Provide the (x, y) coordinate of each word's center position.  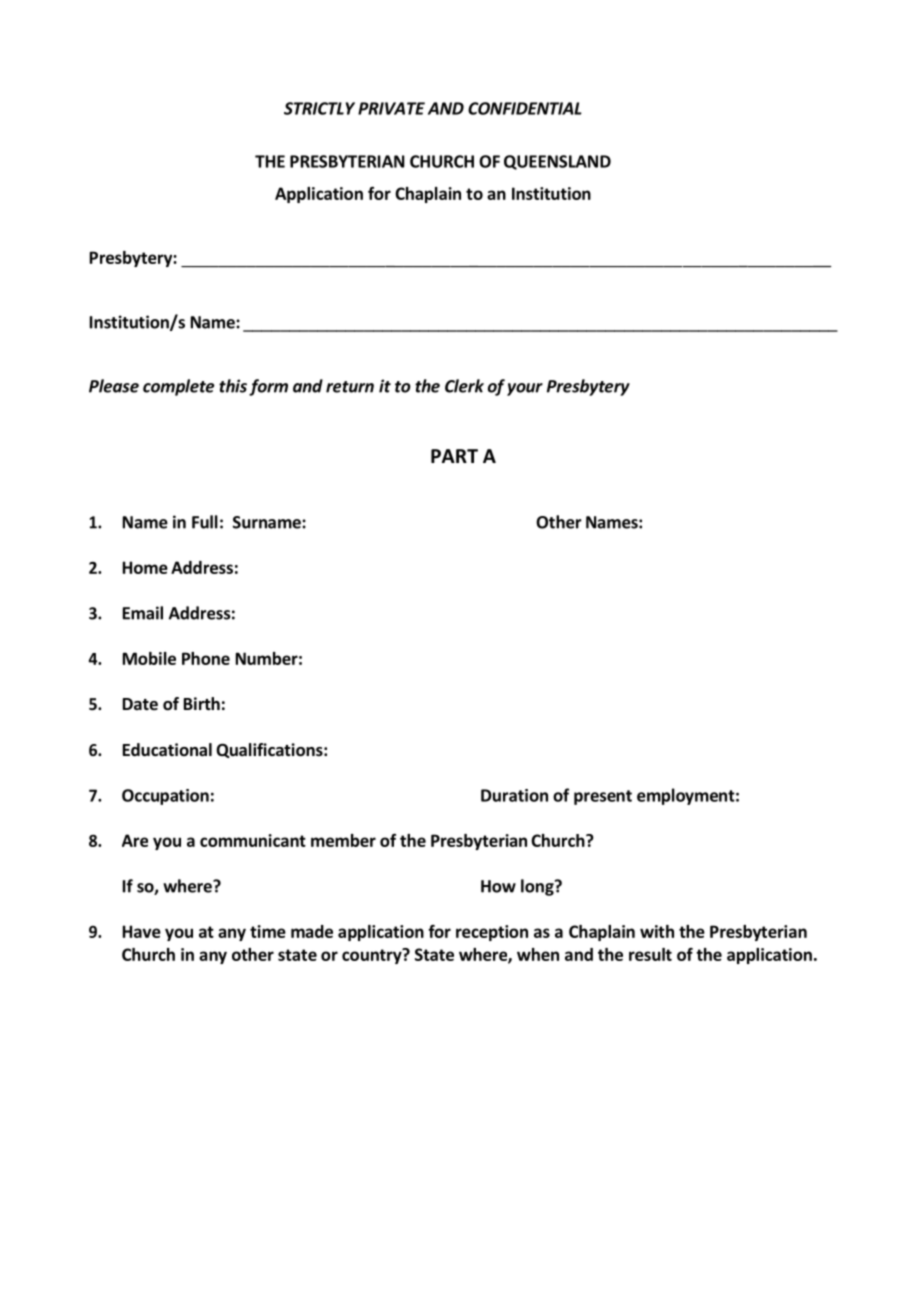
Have (142, 931)
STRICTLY (319, 108)
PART (454, 456)
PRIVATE (391, 108)
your (525, 389)
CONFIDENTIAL (525, 108)
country (373, 956)
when (538, 954)
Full (205, 522)
